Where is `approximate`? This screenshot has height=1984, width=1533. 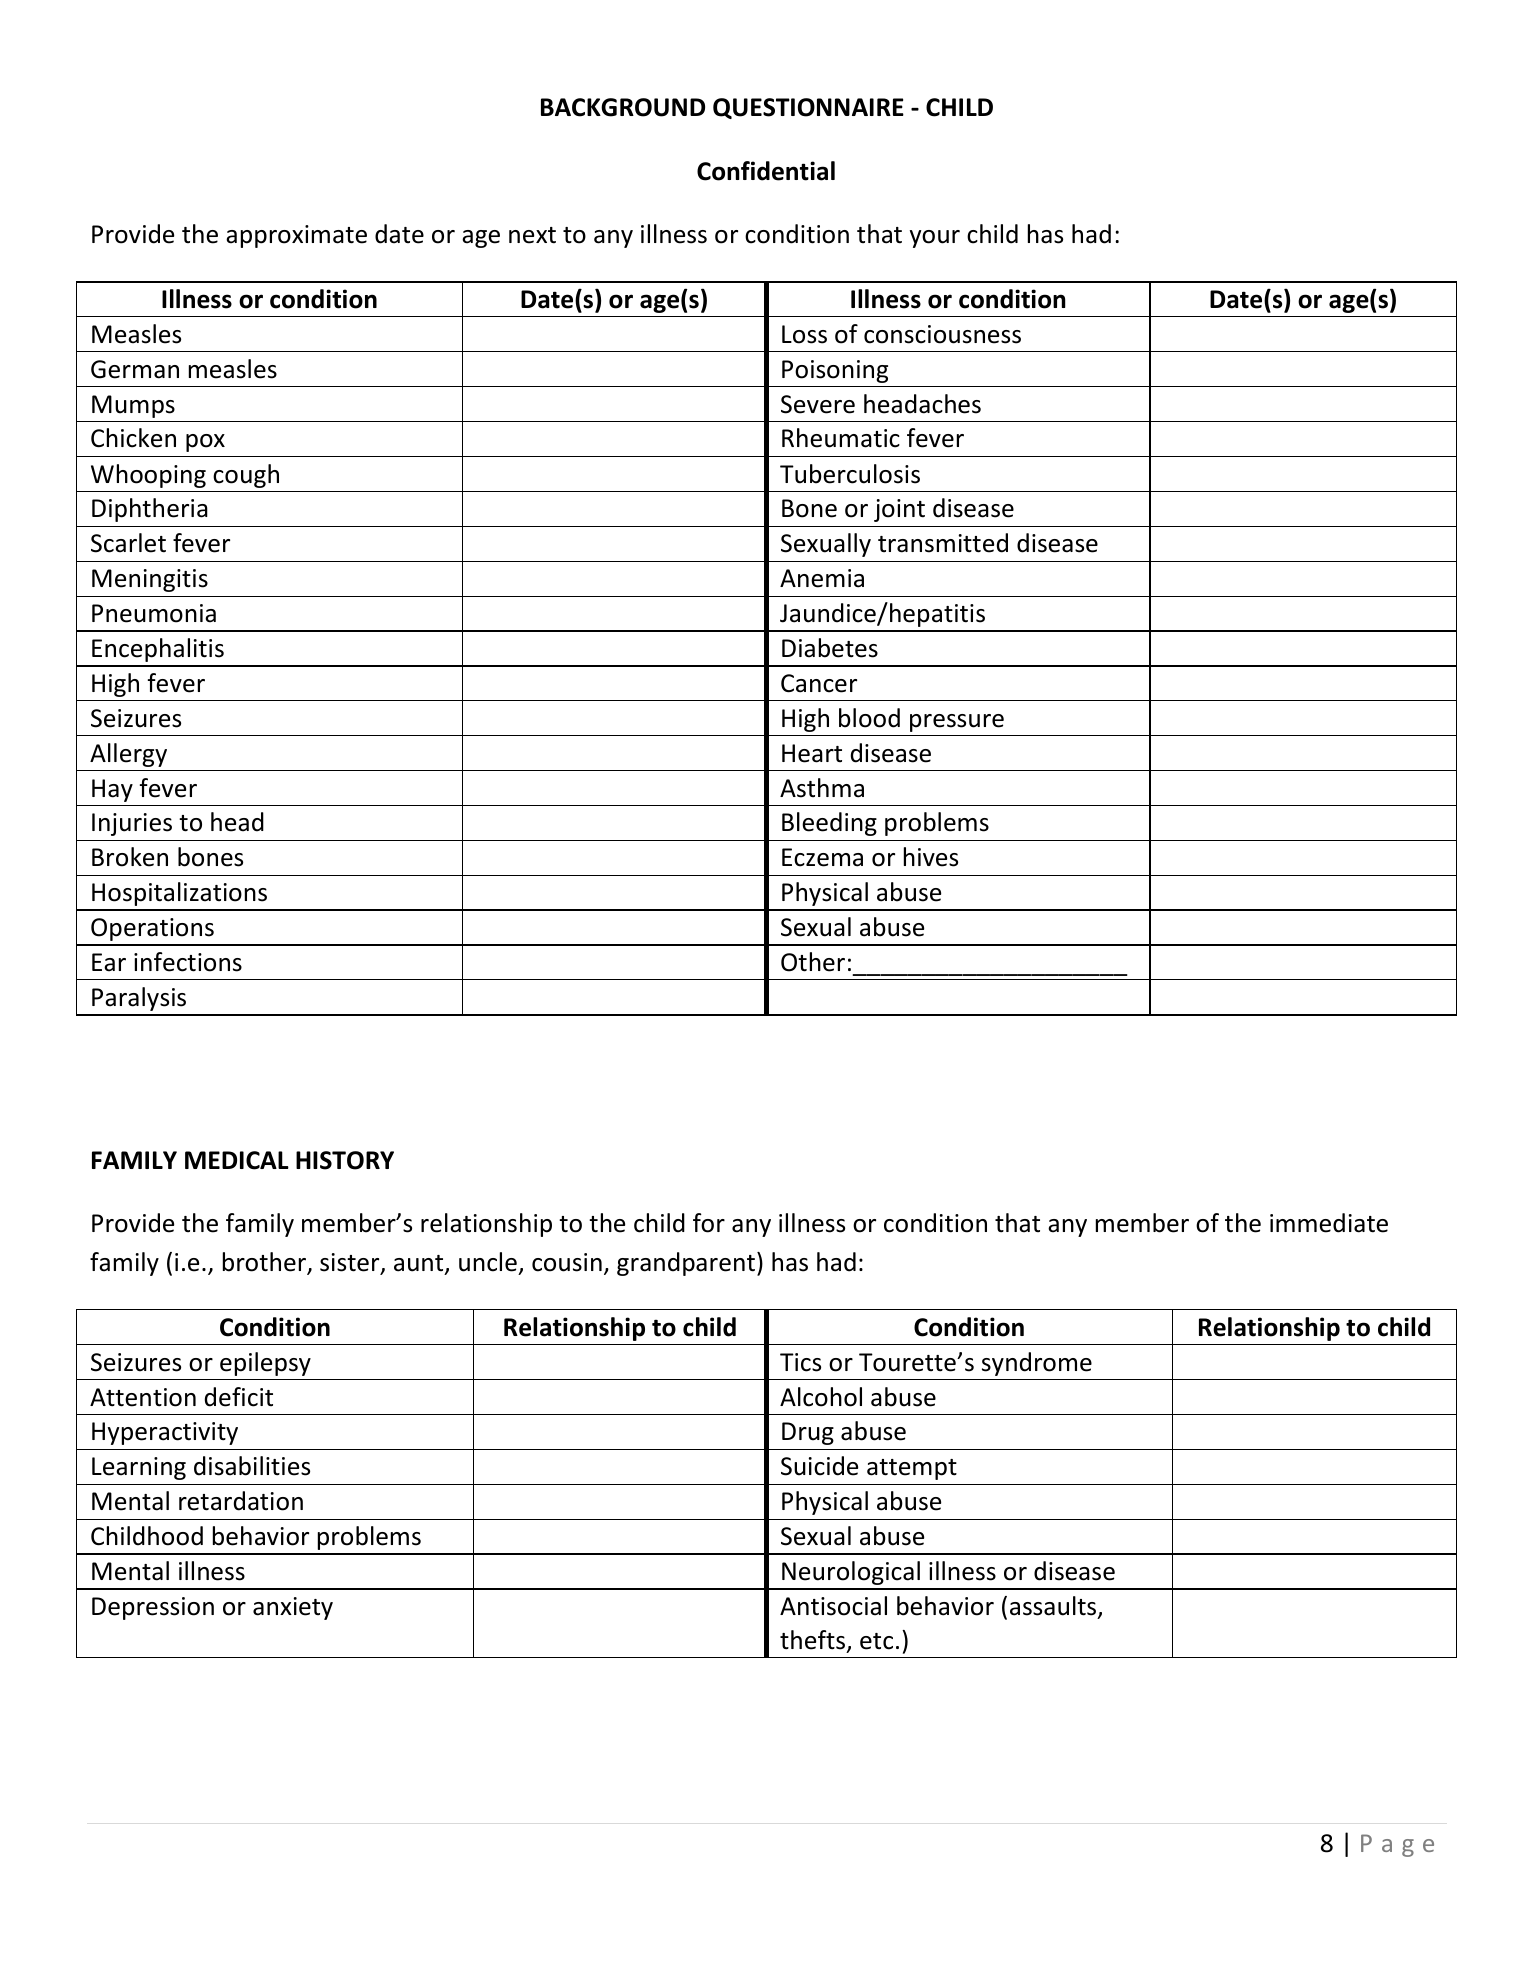
approximate is located at coordinates (296, 236).
